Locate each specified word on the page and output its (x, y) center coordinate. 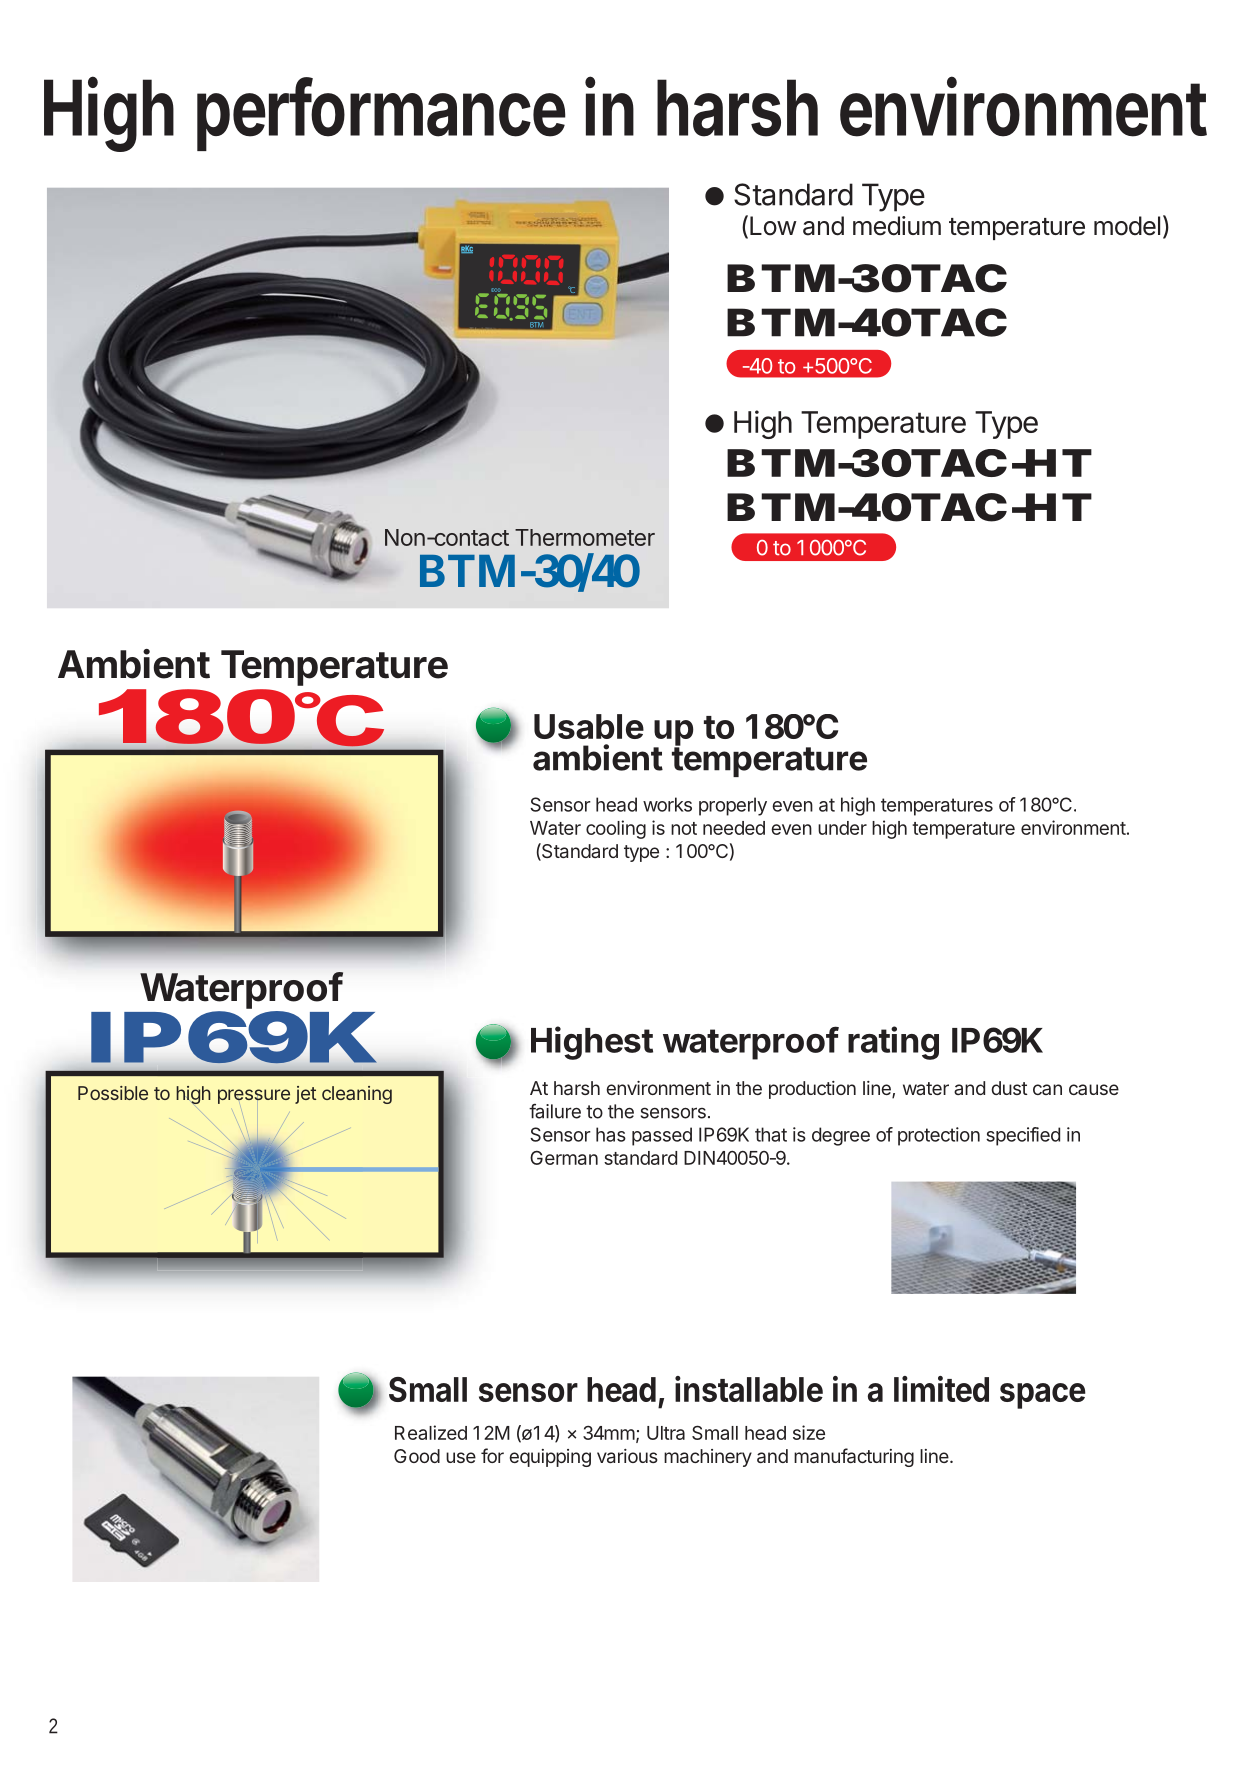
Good (417, 1456)
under (842, 828)
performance (381, 114)
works (667, 804)
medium (897, 226)
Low (773, 226)
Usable (589, 726)
